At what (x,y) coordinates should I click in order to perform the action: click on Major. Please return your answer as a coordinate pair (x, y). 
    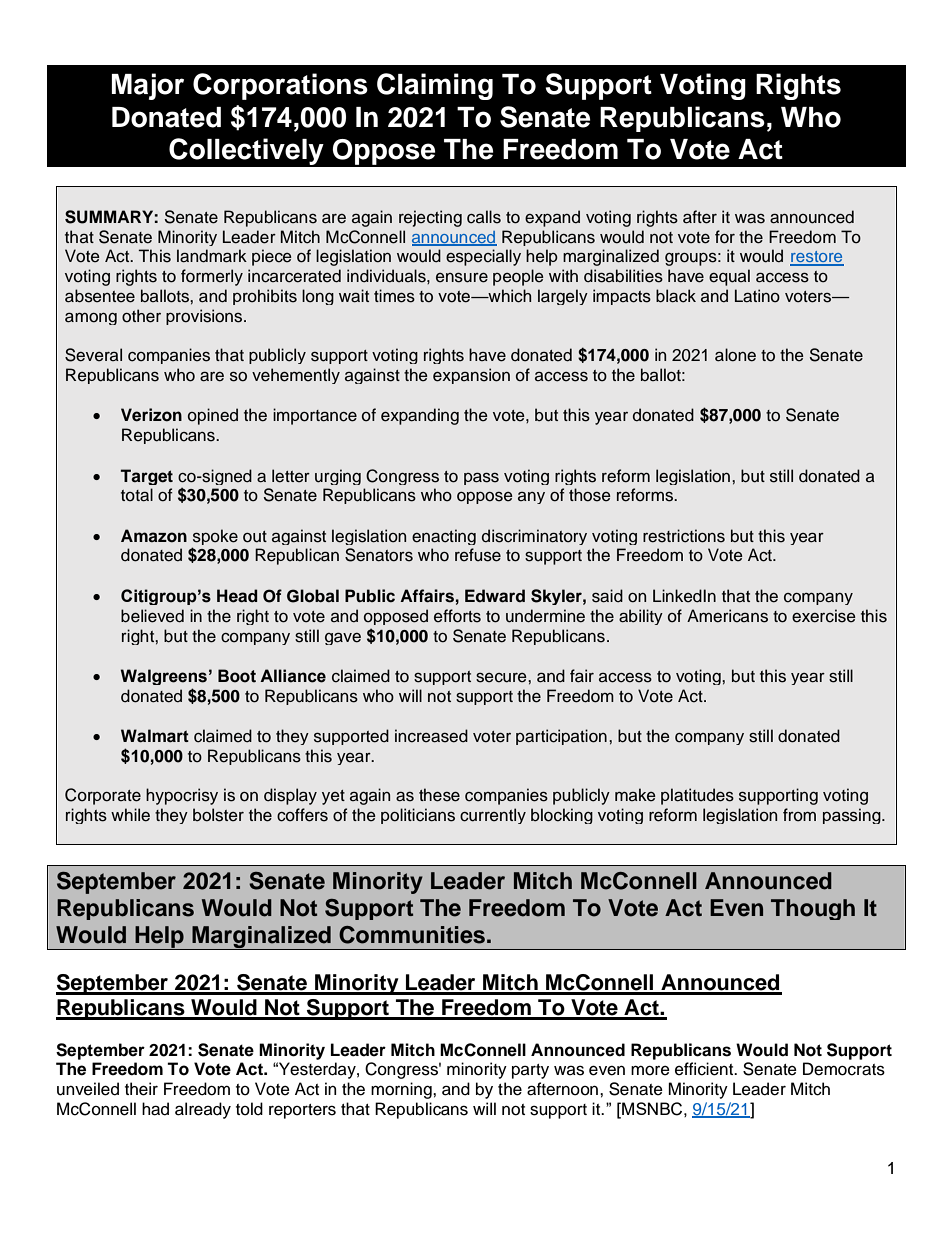
    Looking at the image, I should click on (148, 86).
